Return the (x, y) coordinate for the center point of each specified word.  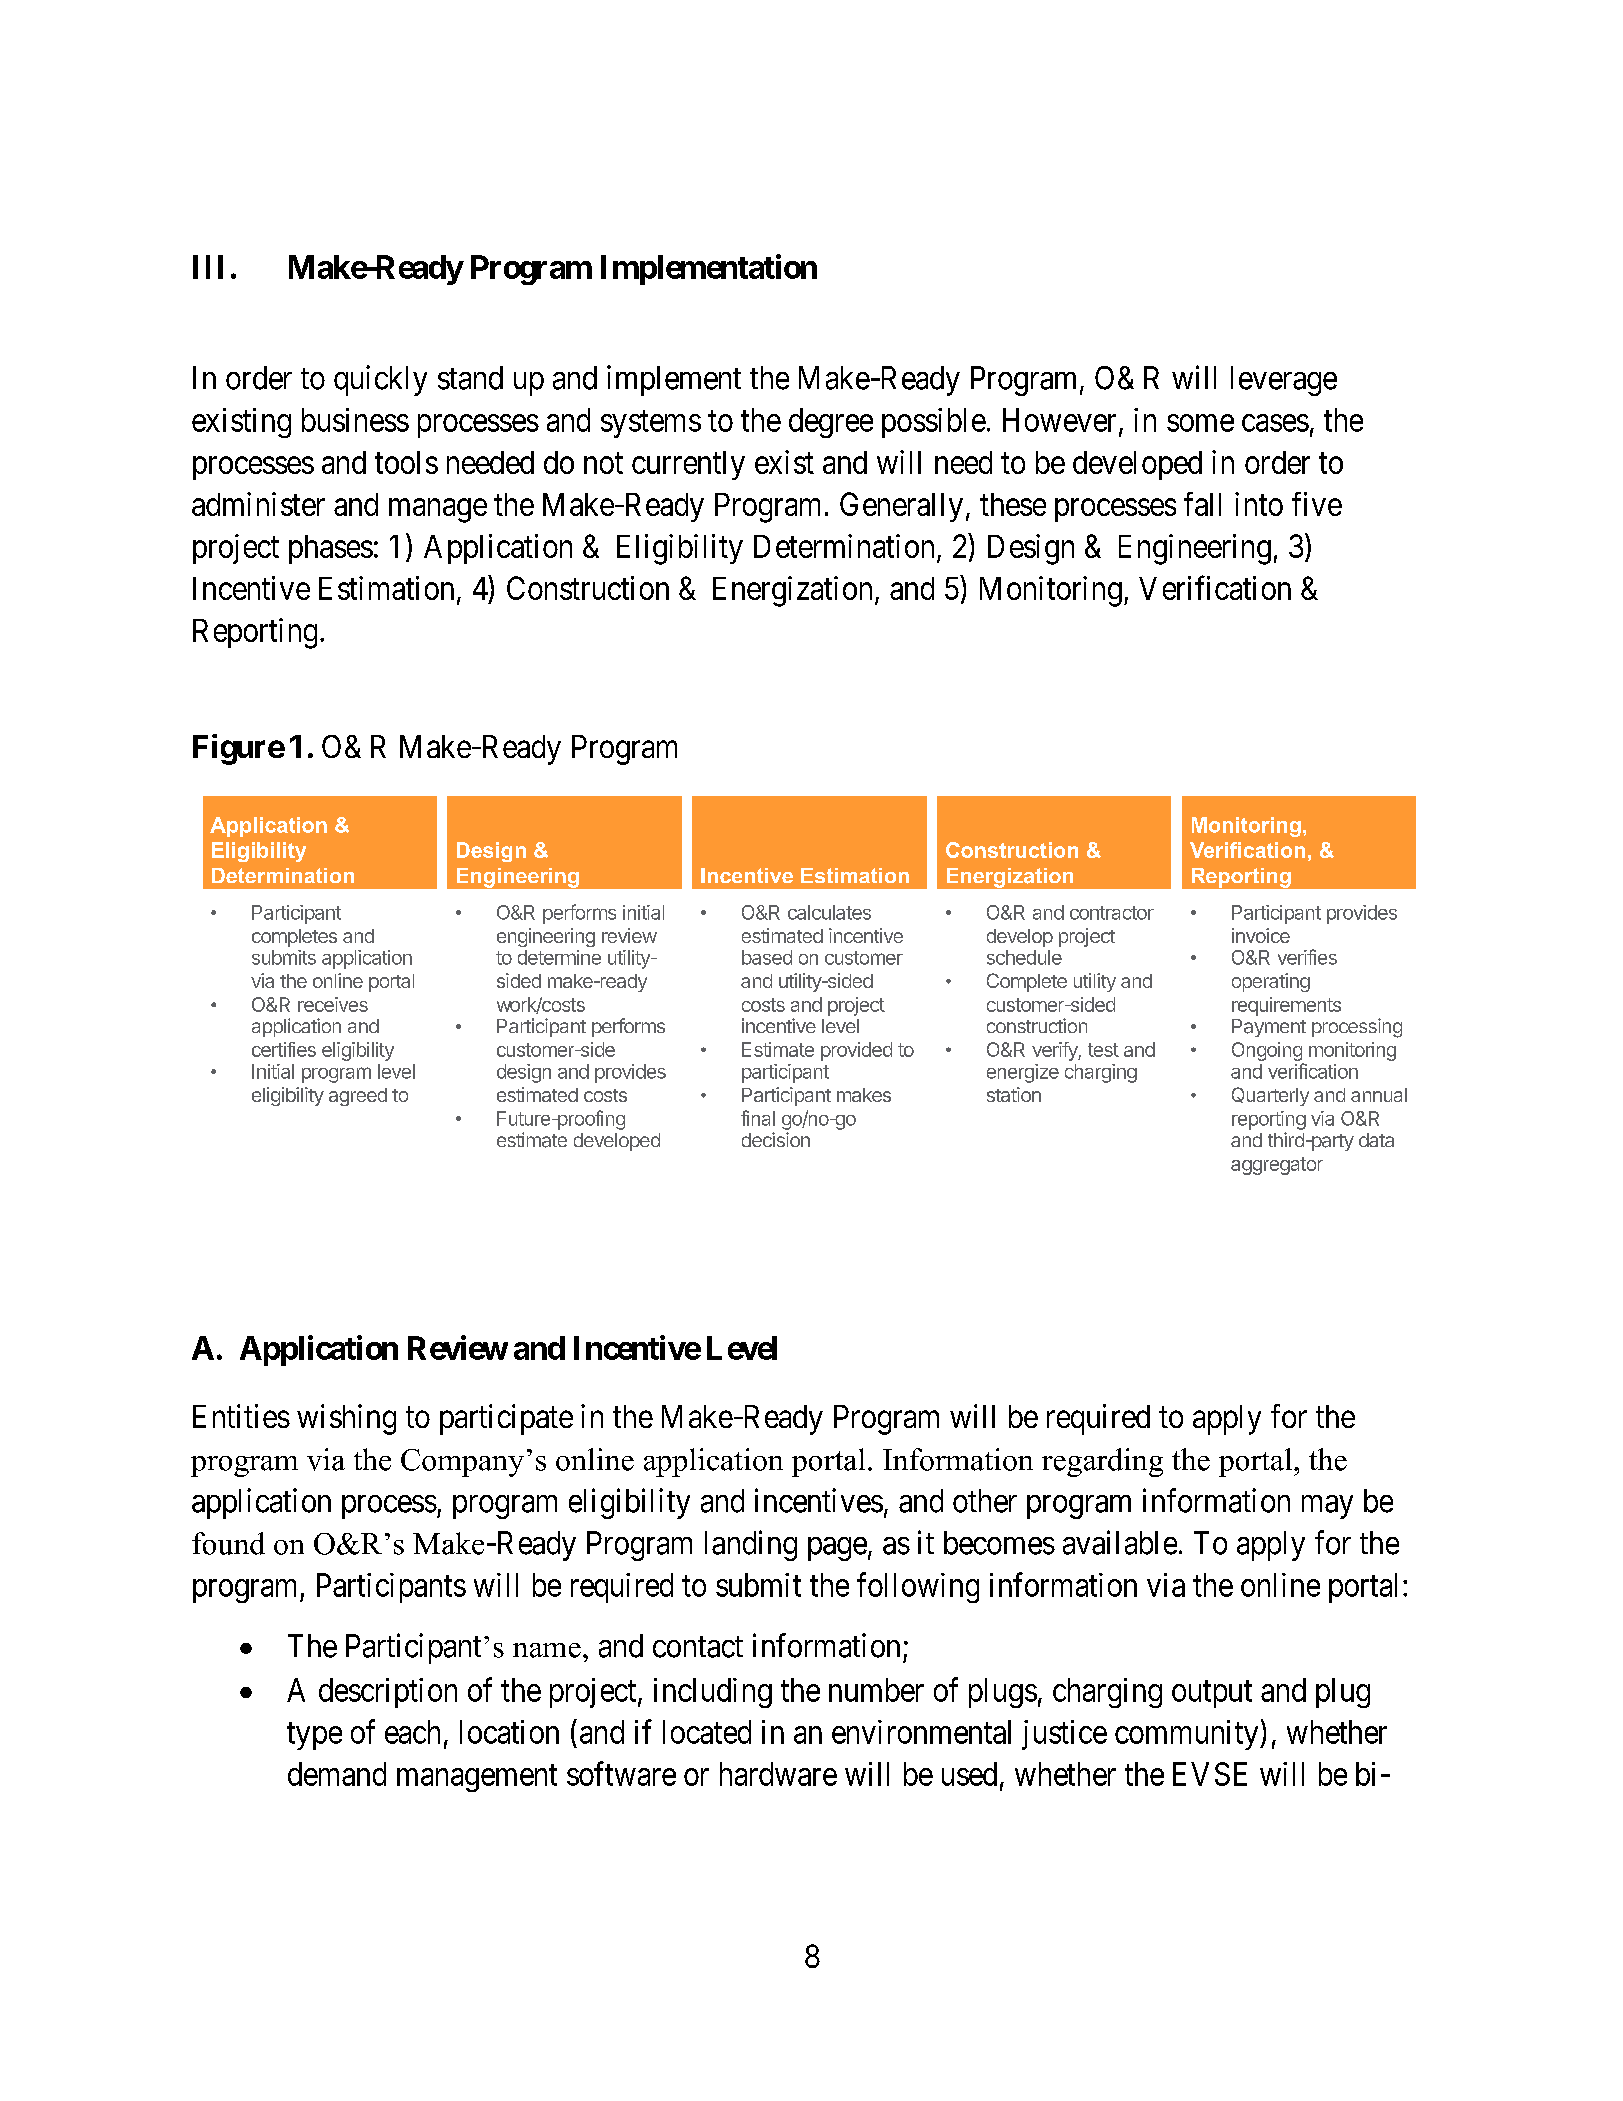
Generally (901, 507)
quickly (380, 380)
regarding (1102, 1462)
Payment (1269, 1028)
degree (831, 423)
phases (331, 549)
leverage (1284, 381)
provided (856, 1051)
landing (751, 1545)
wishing (346, 1419)
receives (333, 1004)
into (1259, 504)
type (314, 1736)
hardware (778, 1774)
